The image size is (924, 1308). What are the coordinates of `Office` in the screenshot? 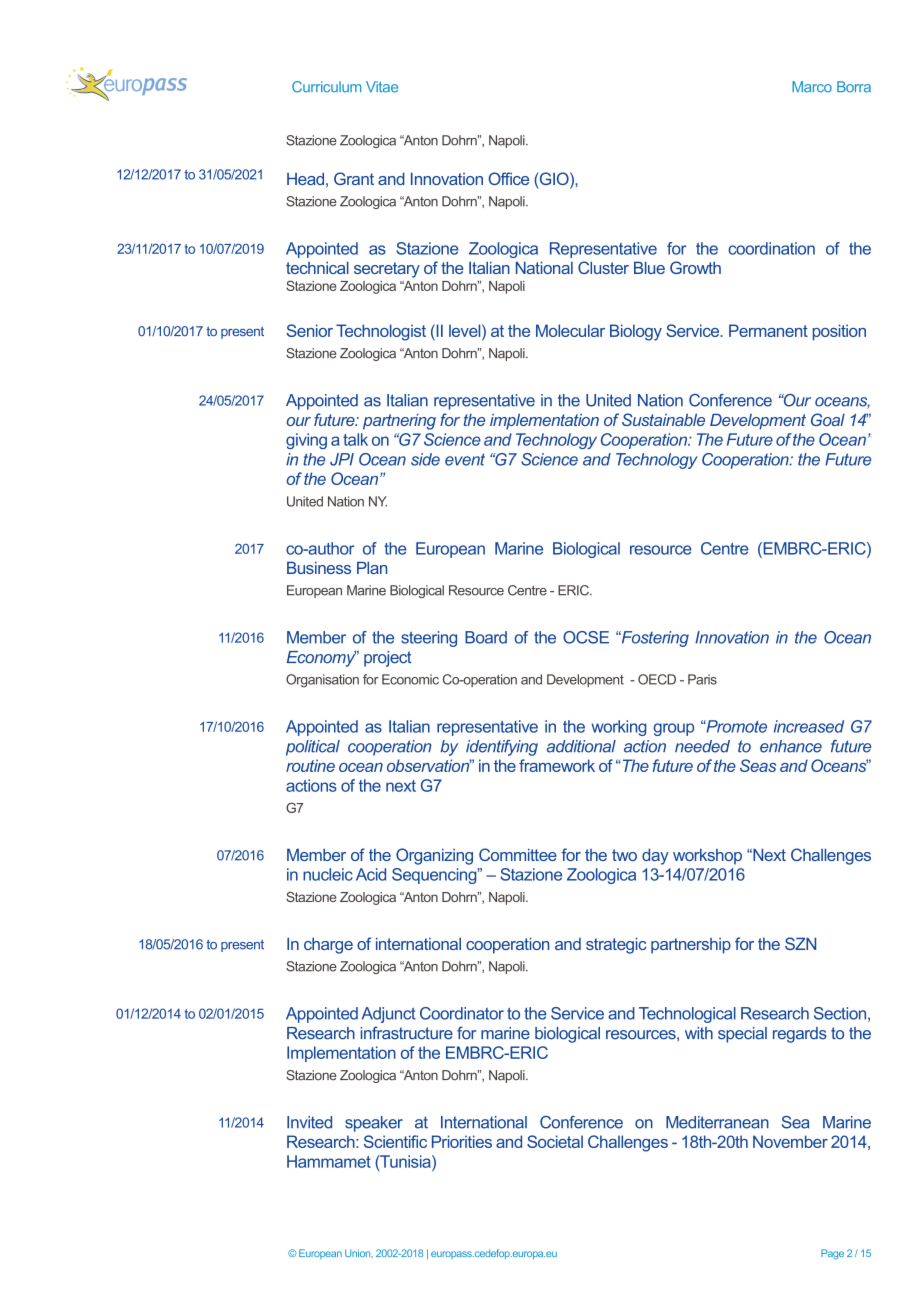 It's located at (508, 178).
